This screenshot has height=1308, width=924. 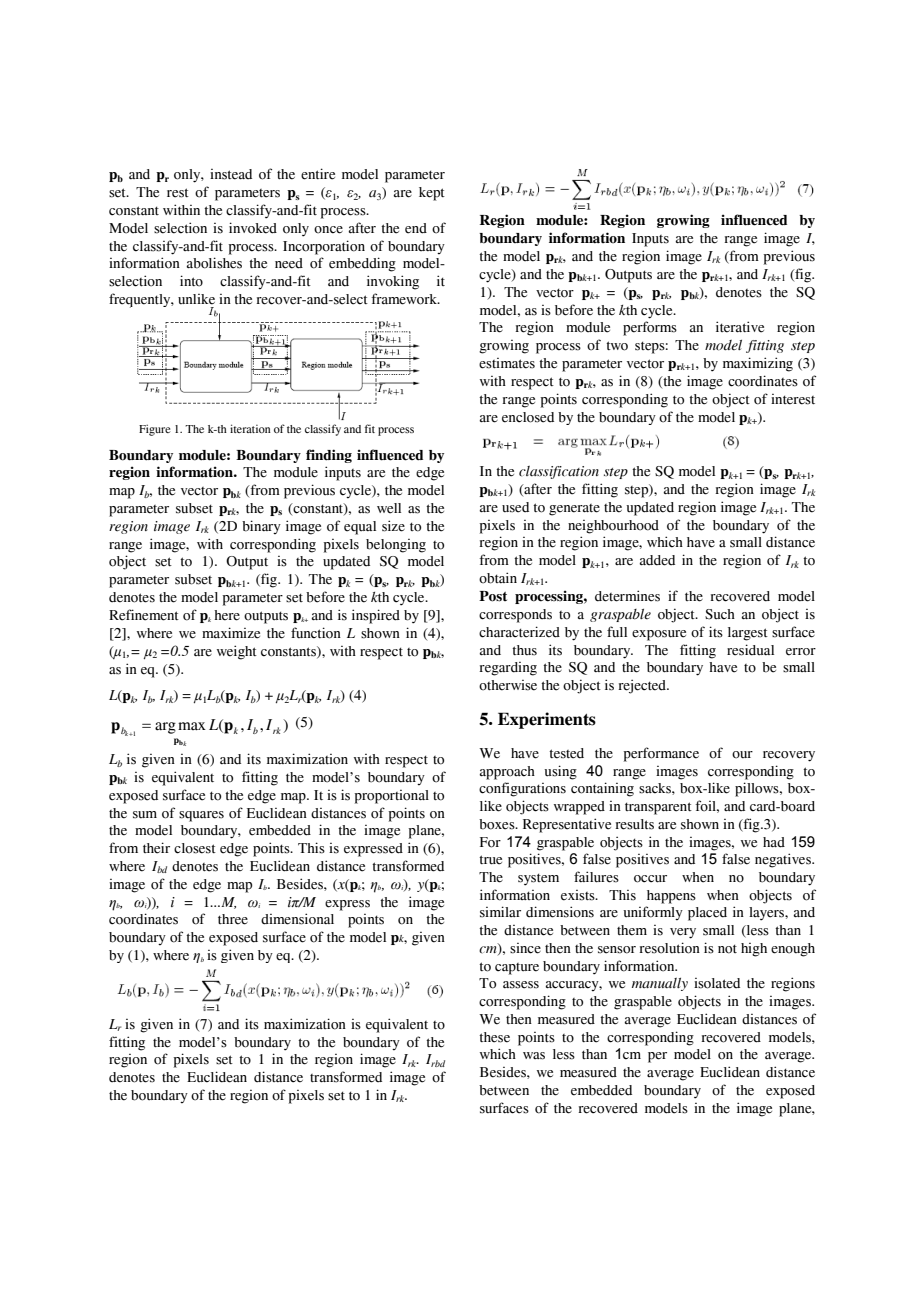 I want to click on these, so click(x=494, y=1037).
